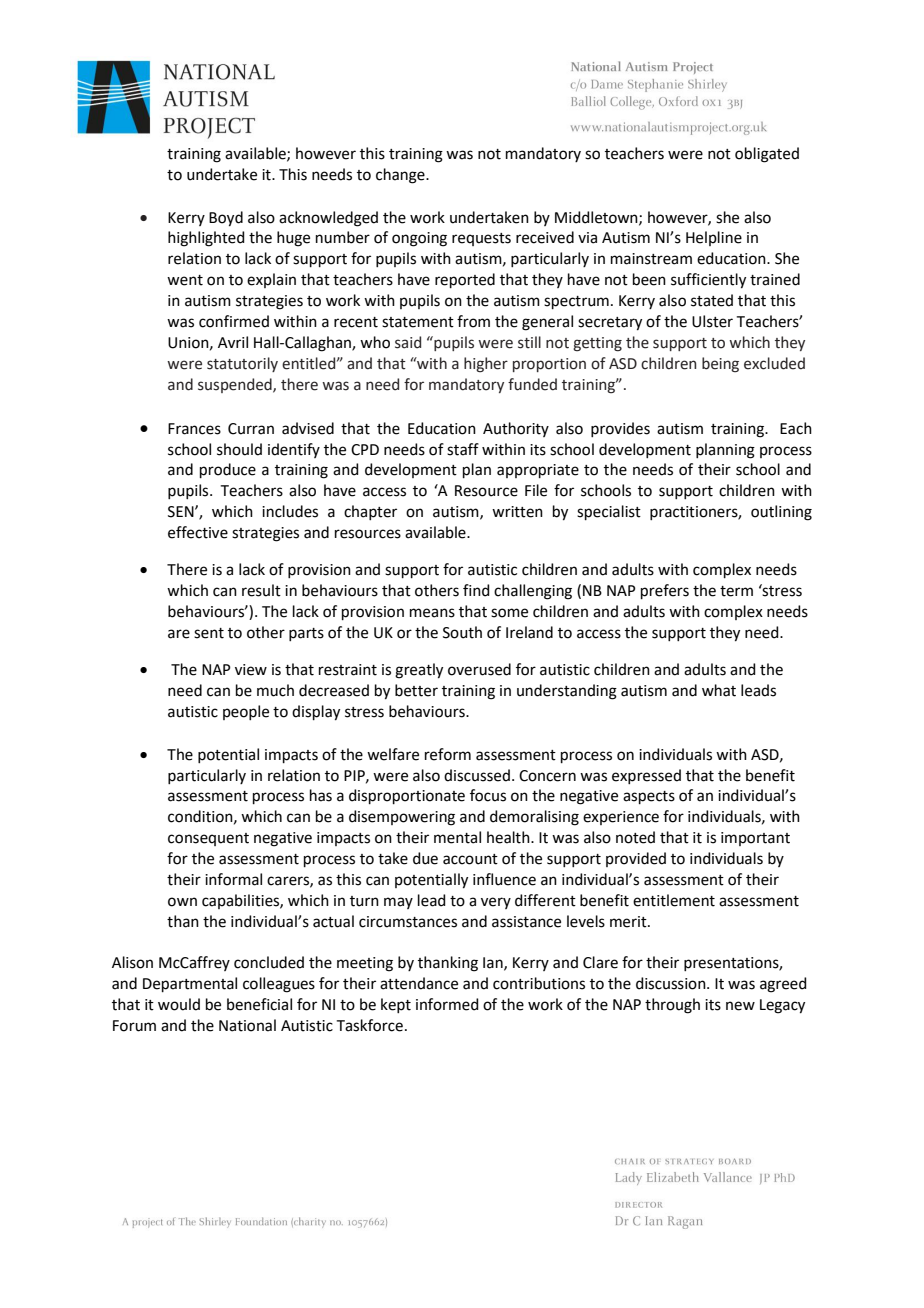 This image has height=1308, width=924. What do you see at coordinates (226, 219) in the image?
I see `Boyd` at bounding box center [226, 219].
